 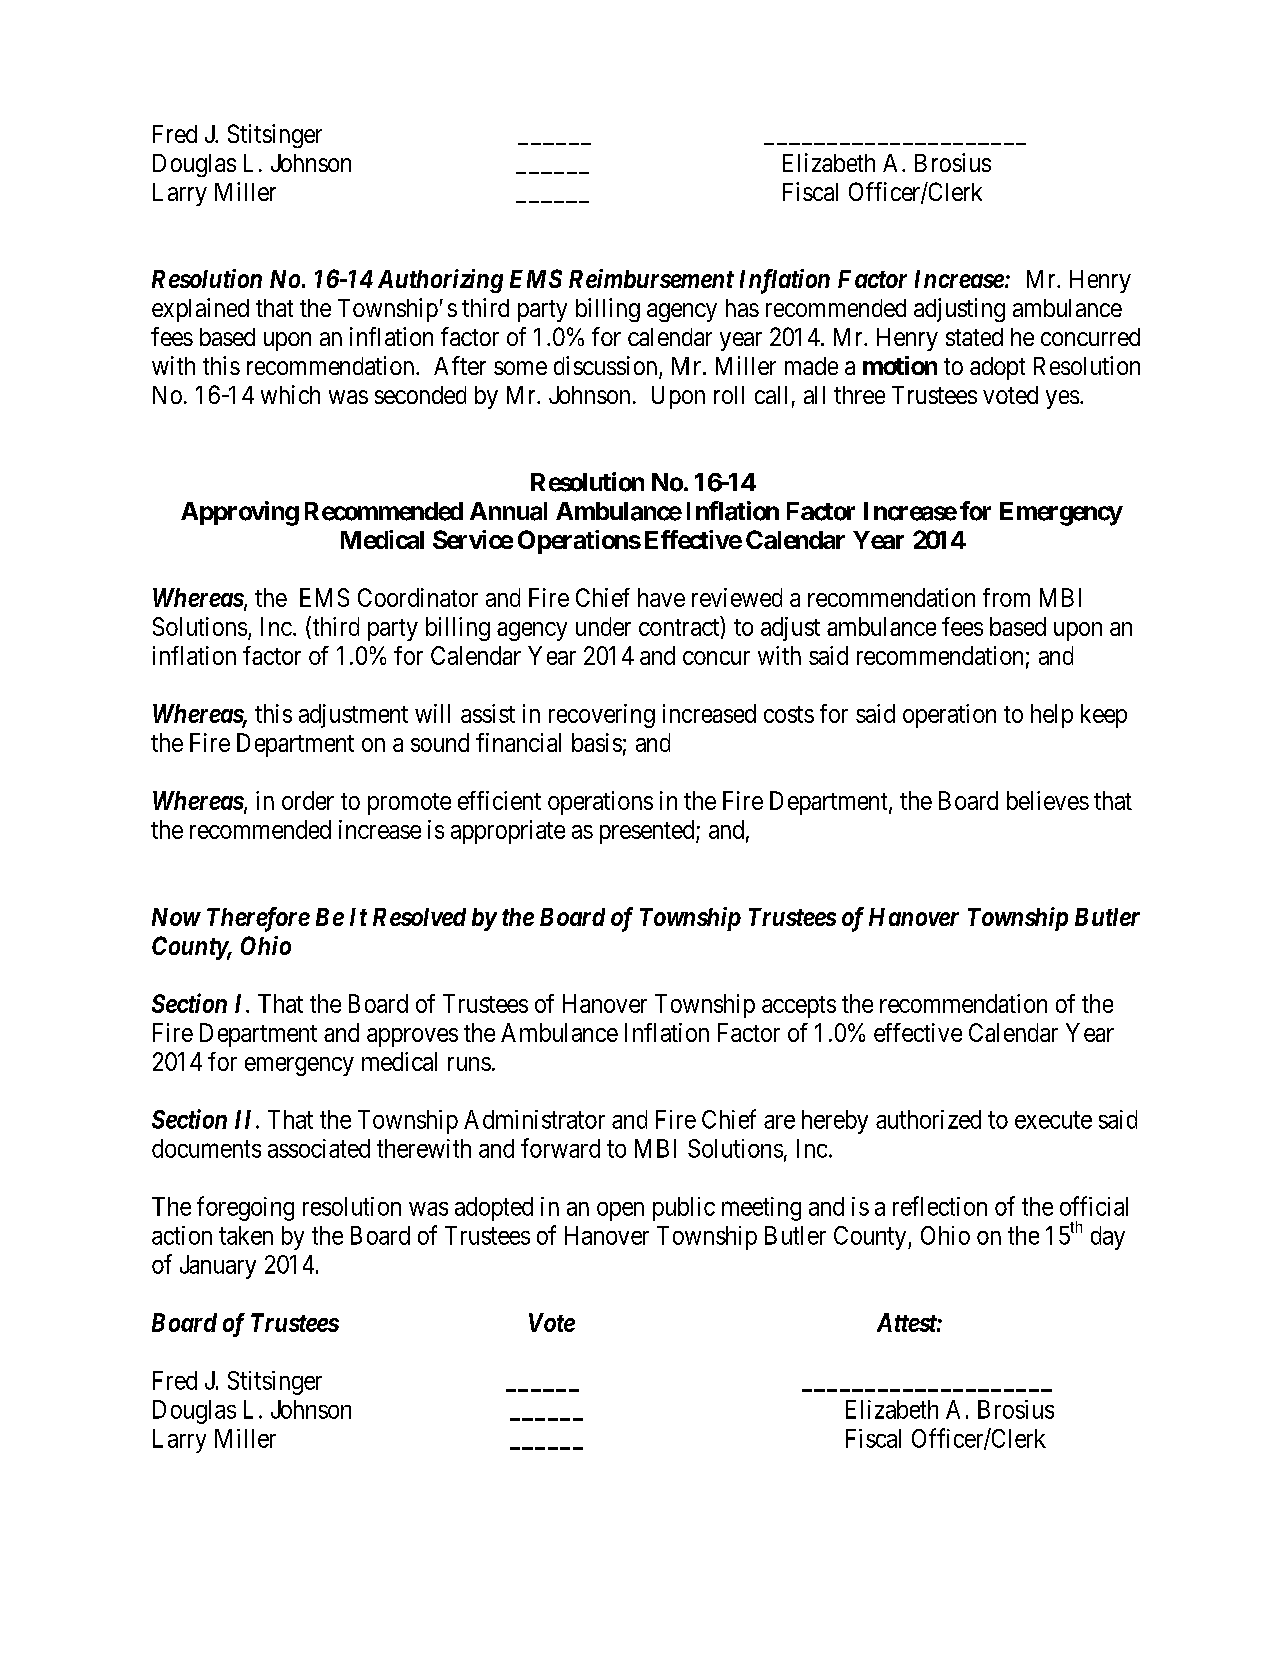 I want to click on explained, so click(x=200, y=310).
